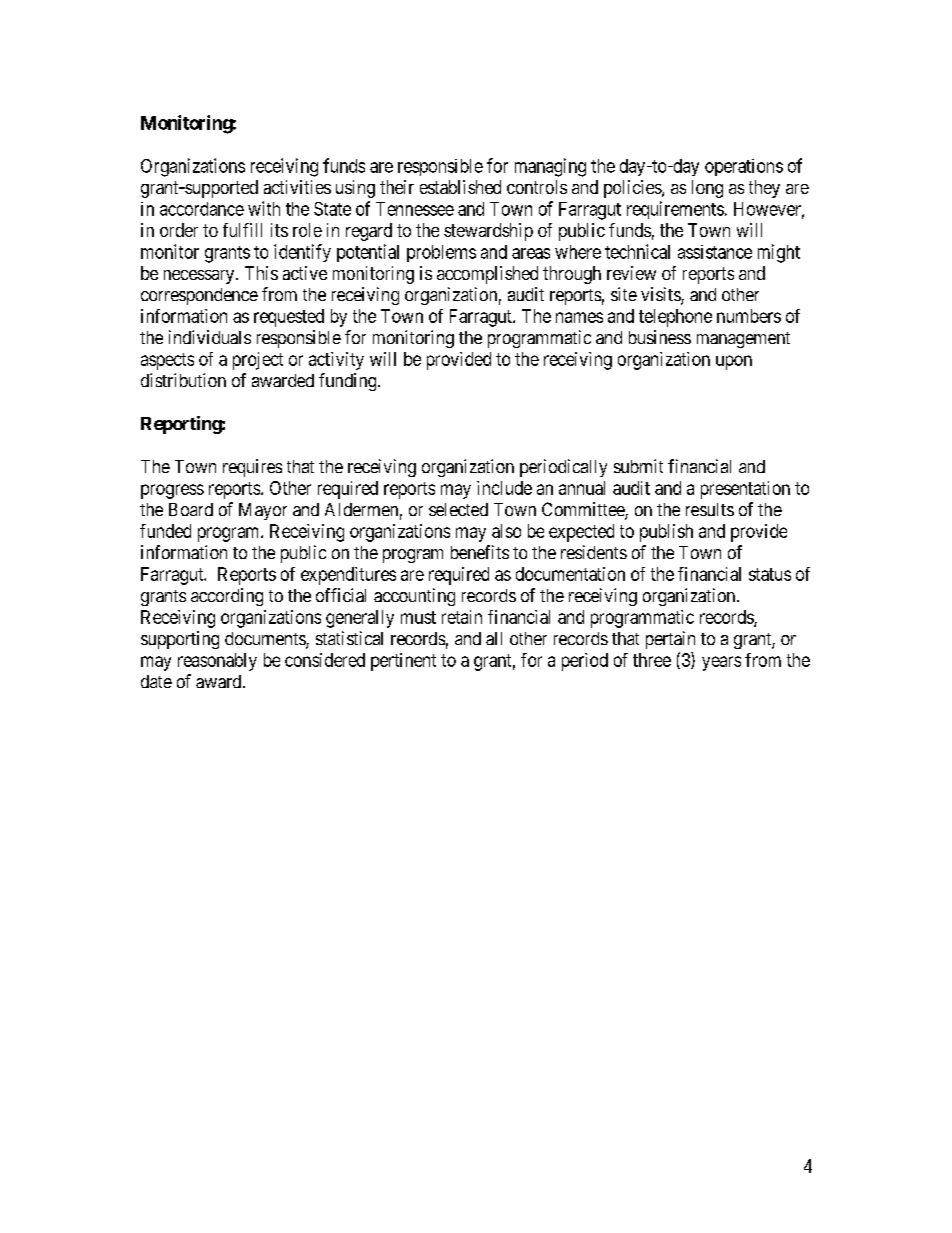  Describe the element at coordinates (297, 187) in the page. I see `activities` at that location.
